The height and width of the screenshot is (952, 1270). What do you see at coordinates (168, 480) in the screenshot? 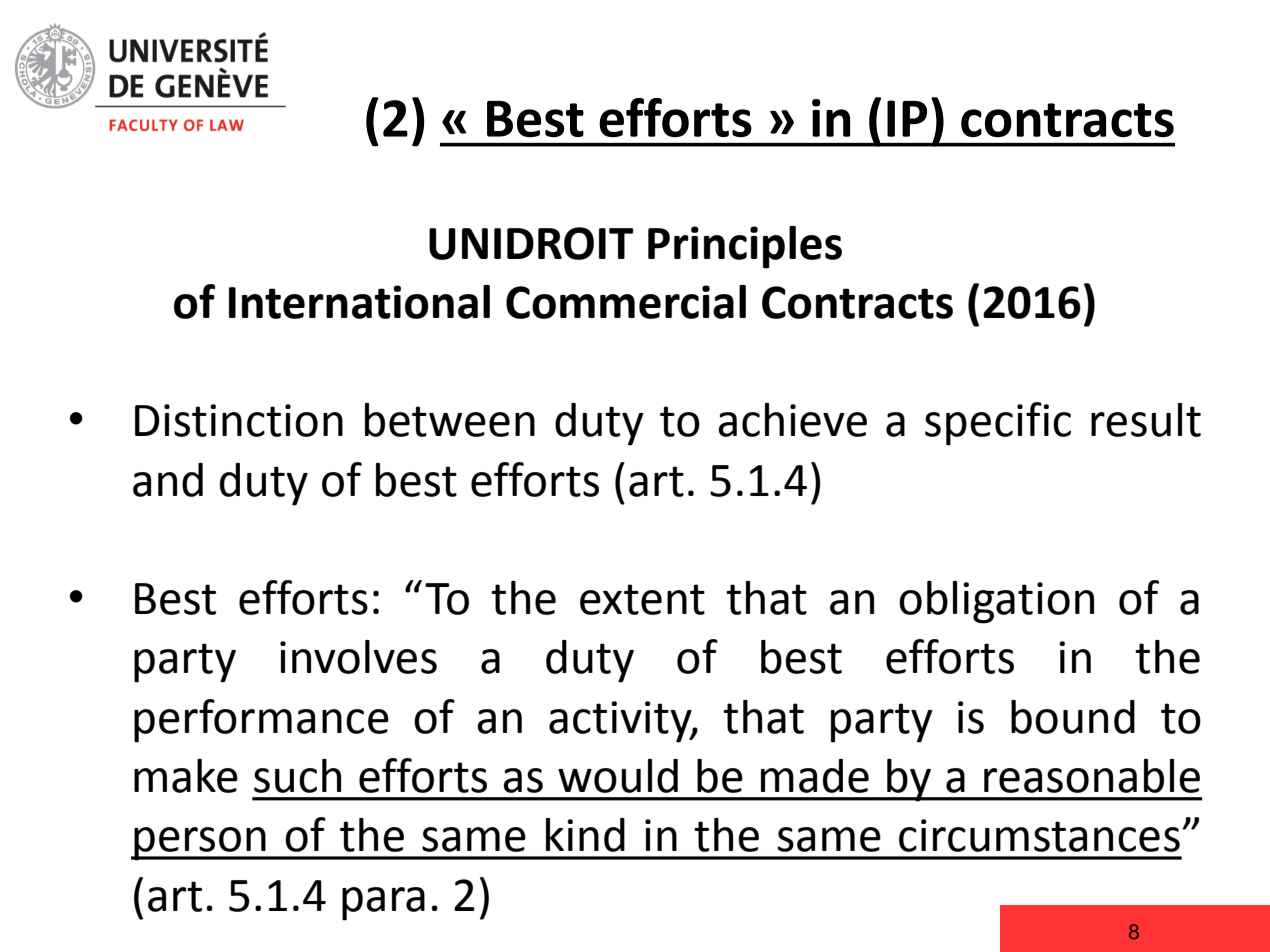
I see `and` at bounding box center [168, 480].
